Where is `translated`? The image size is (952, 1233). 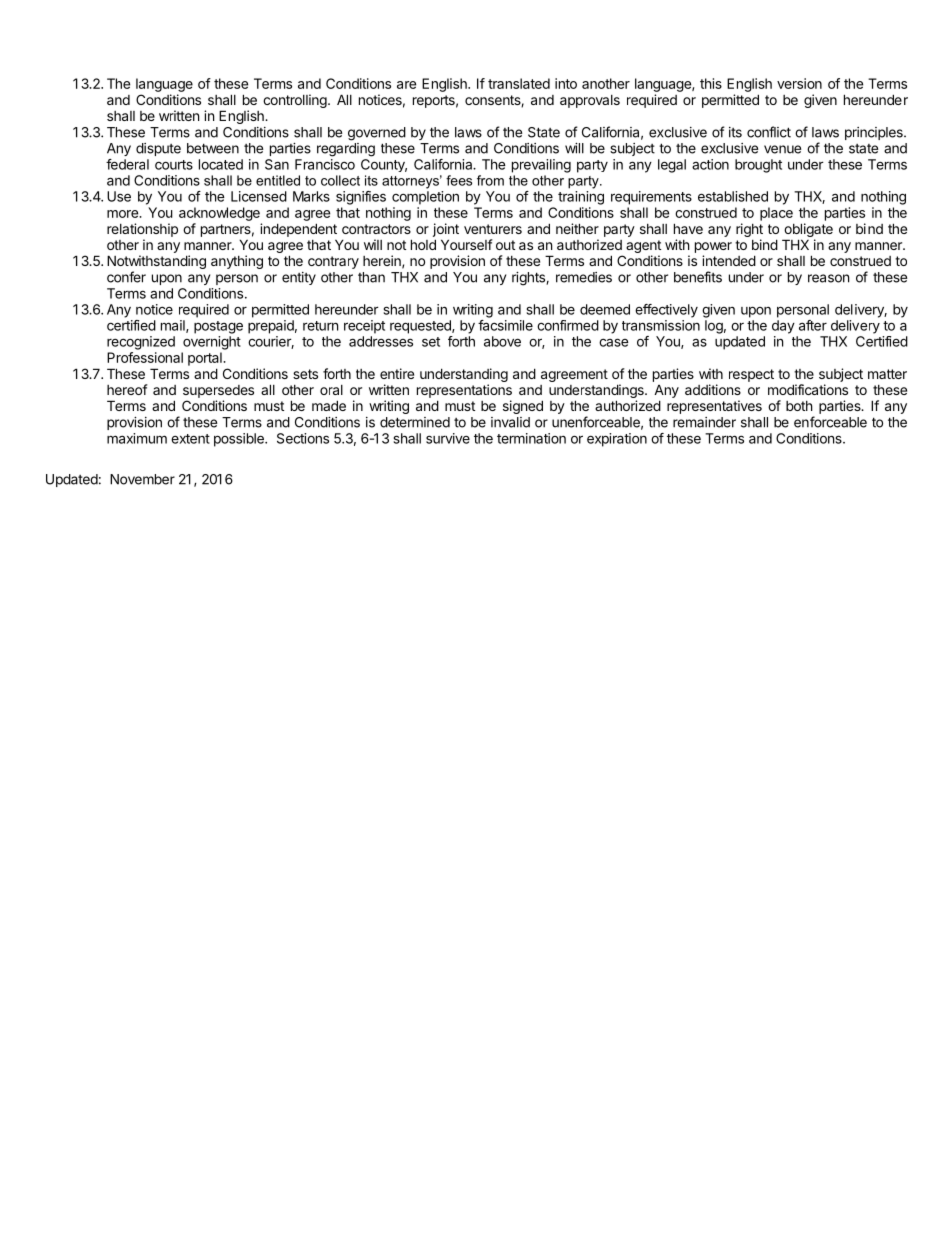 translated is located at coordinates (519, 83).
